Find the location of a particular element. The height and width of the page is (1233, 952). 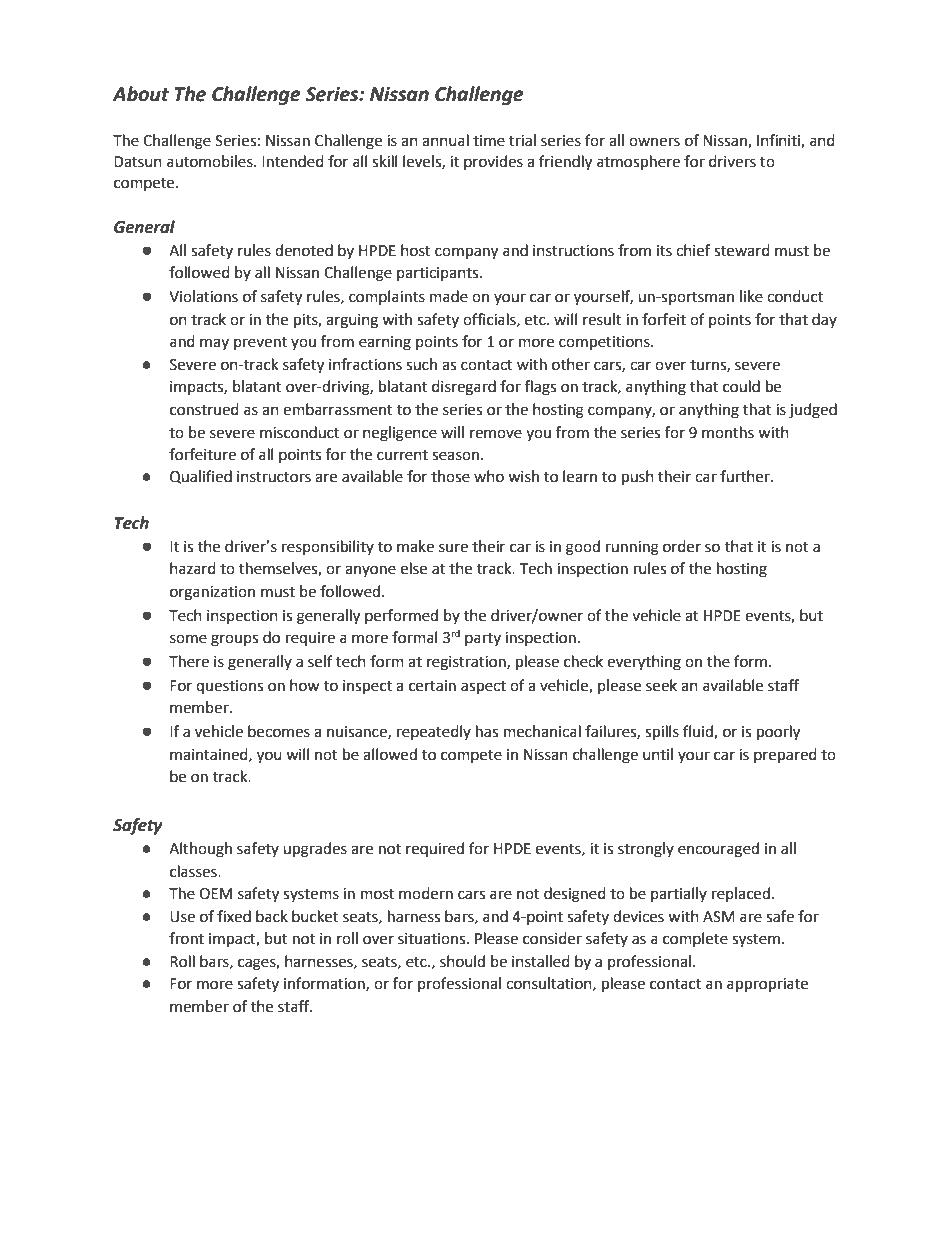

may is located at coordinates (214, 344).
